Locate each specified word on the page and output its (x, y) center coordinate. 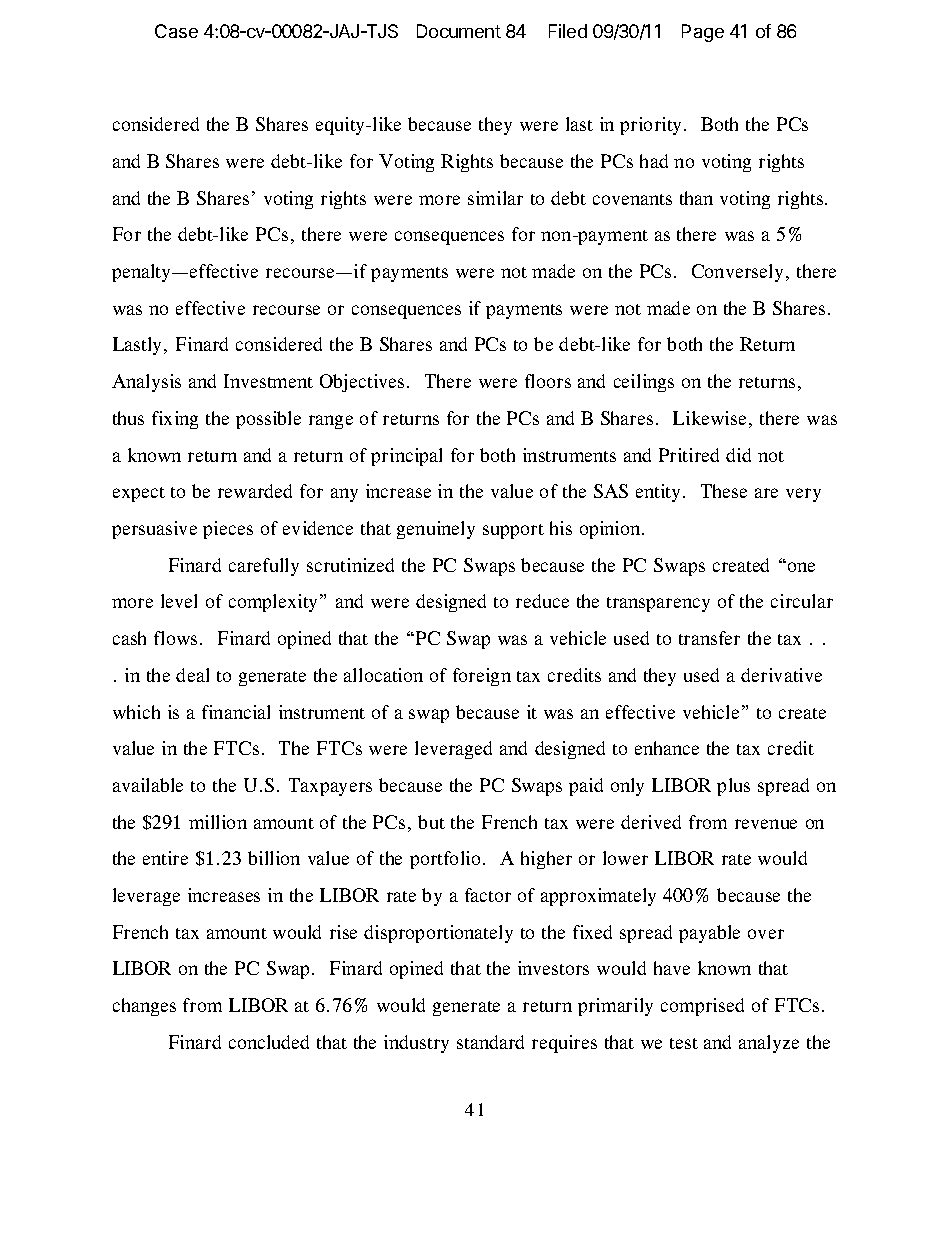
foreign (482, 677)
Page (703, 33)
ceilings (644, 383)
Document (459, 31)
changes (144, 1007)
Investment (268, 381)
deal (192, 675)
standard (490, 1042)
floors (548, 381)
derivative (781, 675)
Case (176, 31)
